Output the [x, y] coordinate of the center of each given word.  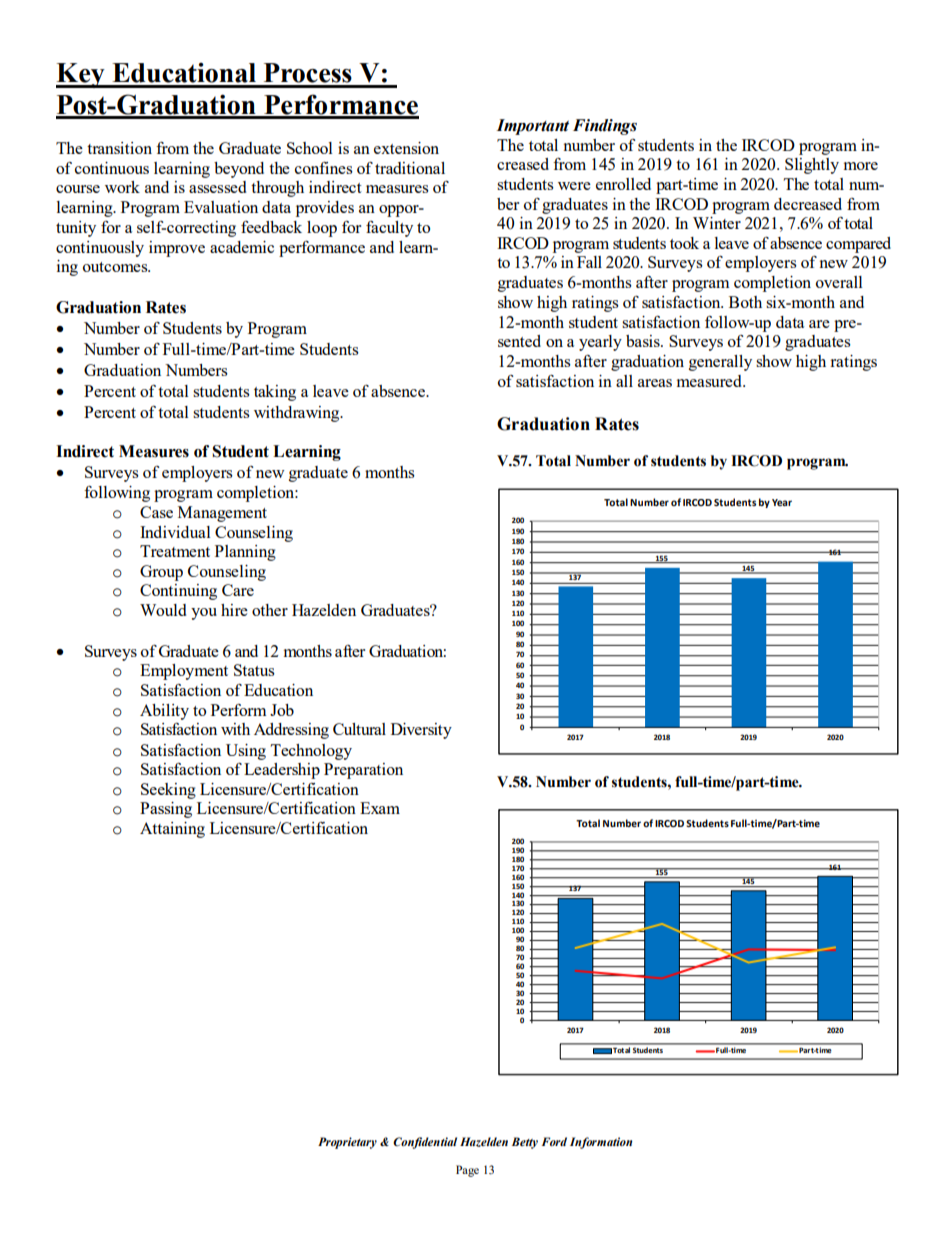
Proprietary [347, 1143]
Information [601, 1143]
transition [119, 148]
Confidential [425, 1143]
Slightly [812, 166]
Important [532, 127]
